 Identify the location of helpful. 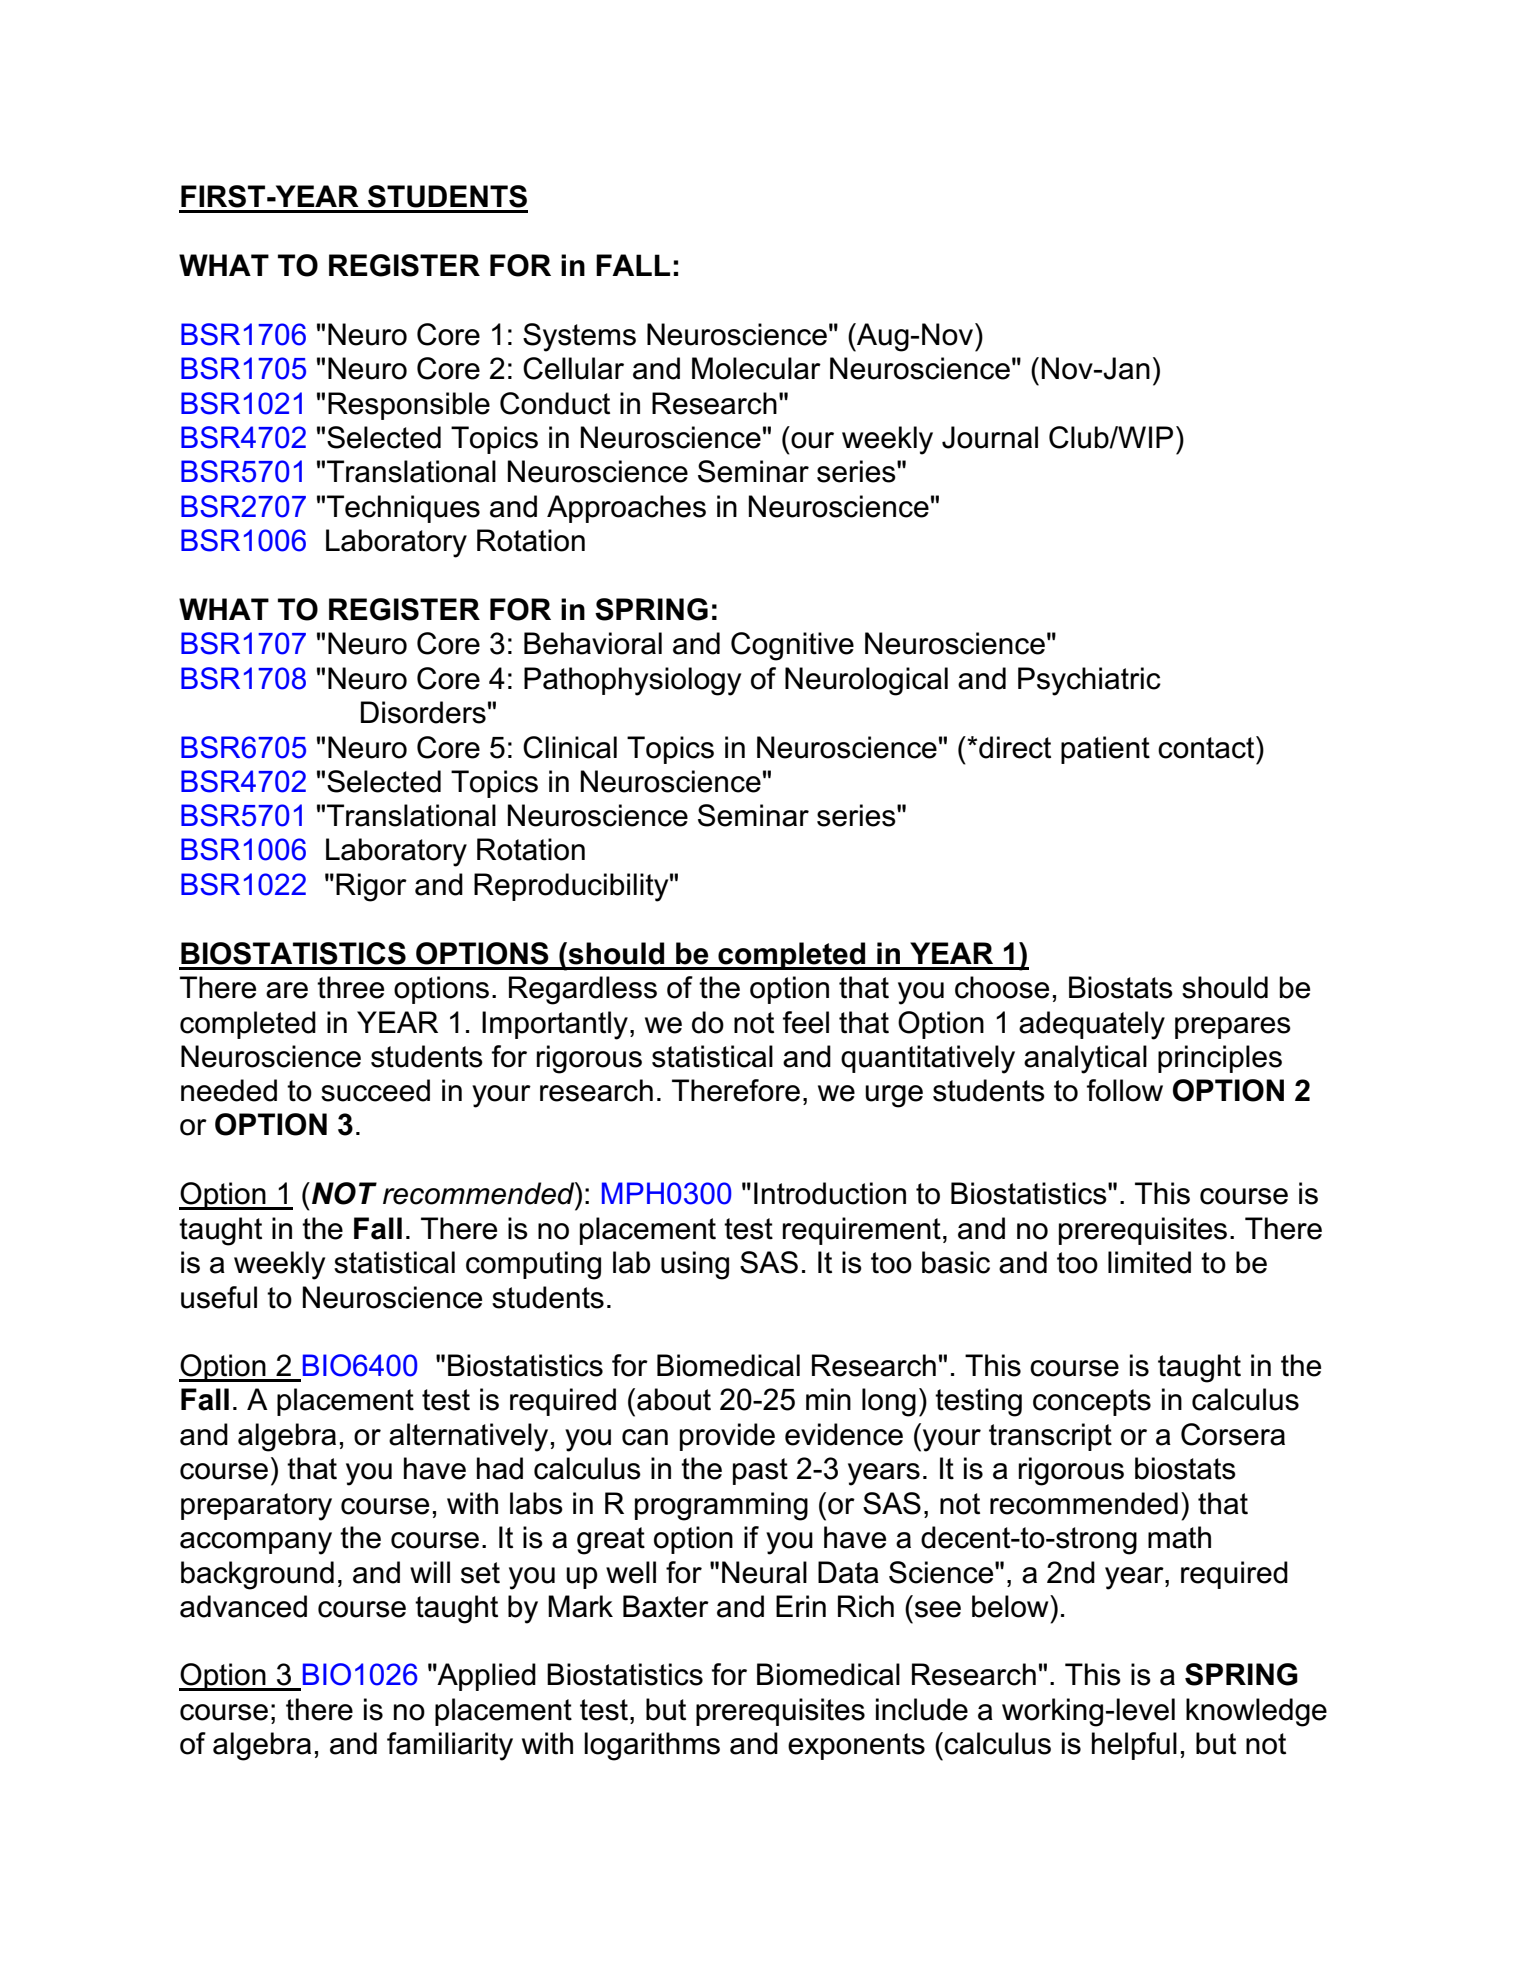
(1134, 1746).
